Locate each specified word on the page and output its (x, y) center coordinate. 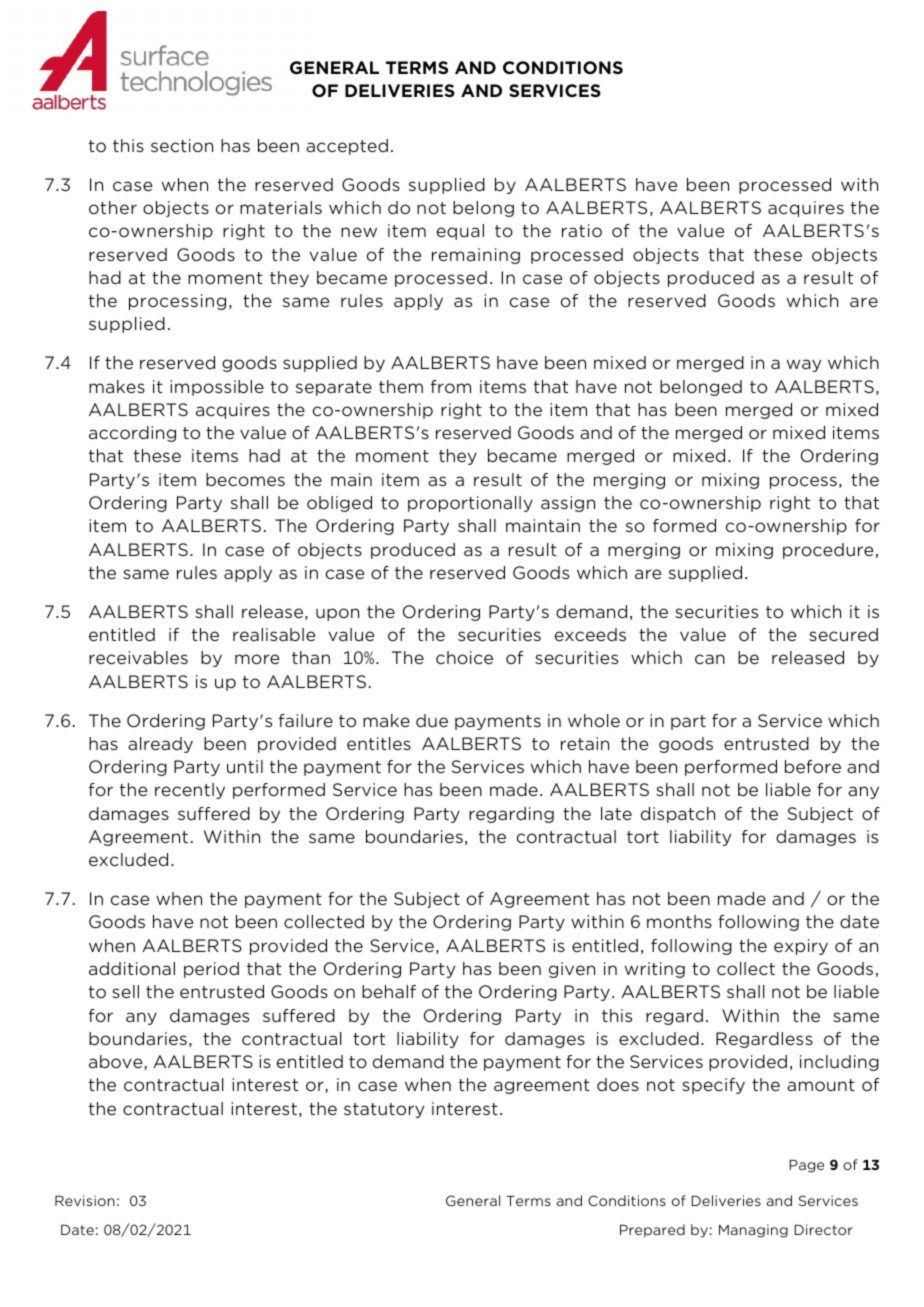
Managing (753, 1231)
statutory (384, 1110)
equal (460, 232)
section (182, 145)
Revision (85, 1200)
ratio (582, 230)
